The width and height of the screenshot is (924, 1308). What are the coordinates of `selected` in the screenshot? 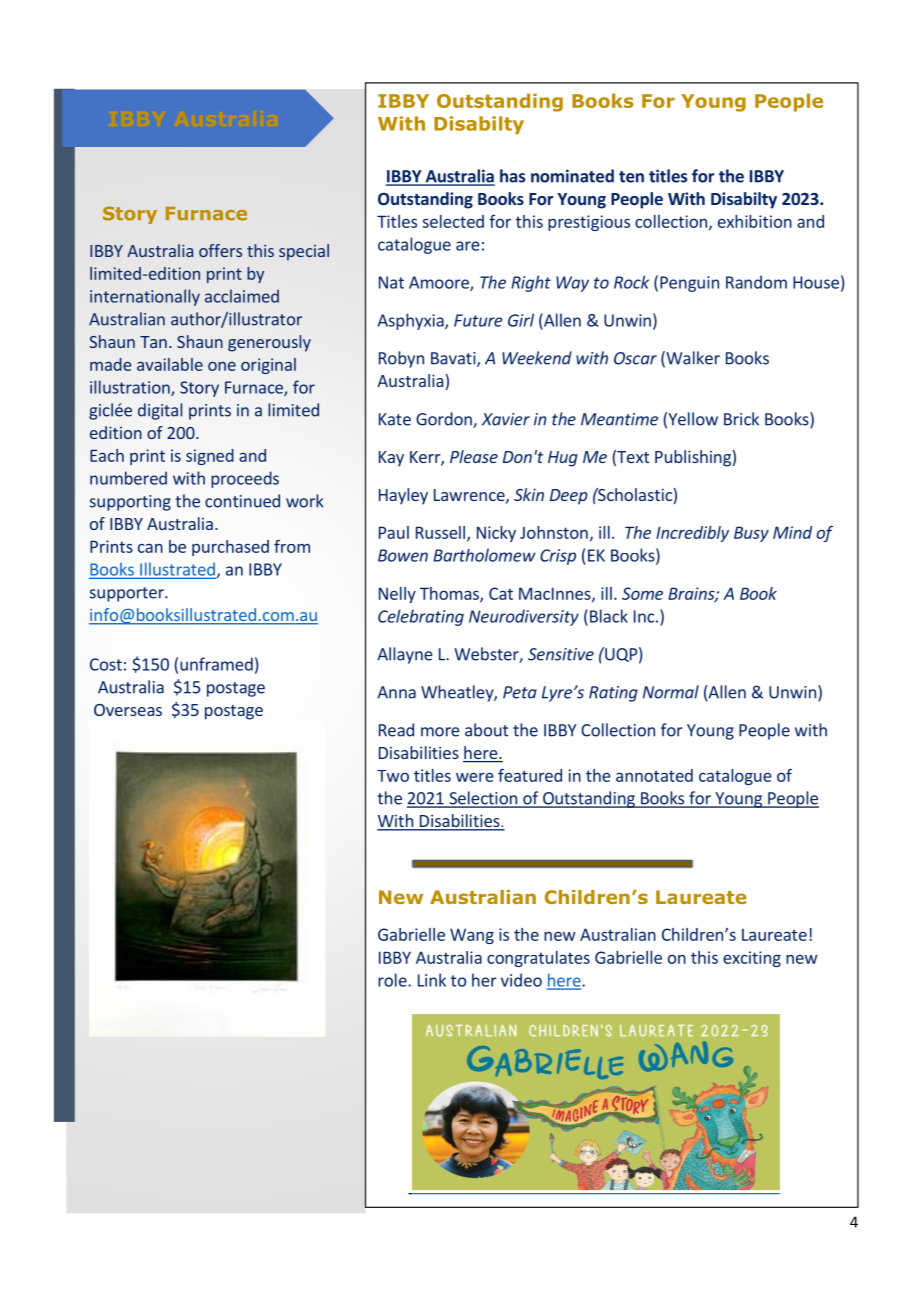 It's located at (453, 221).
